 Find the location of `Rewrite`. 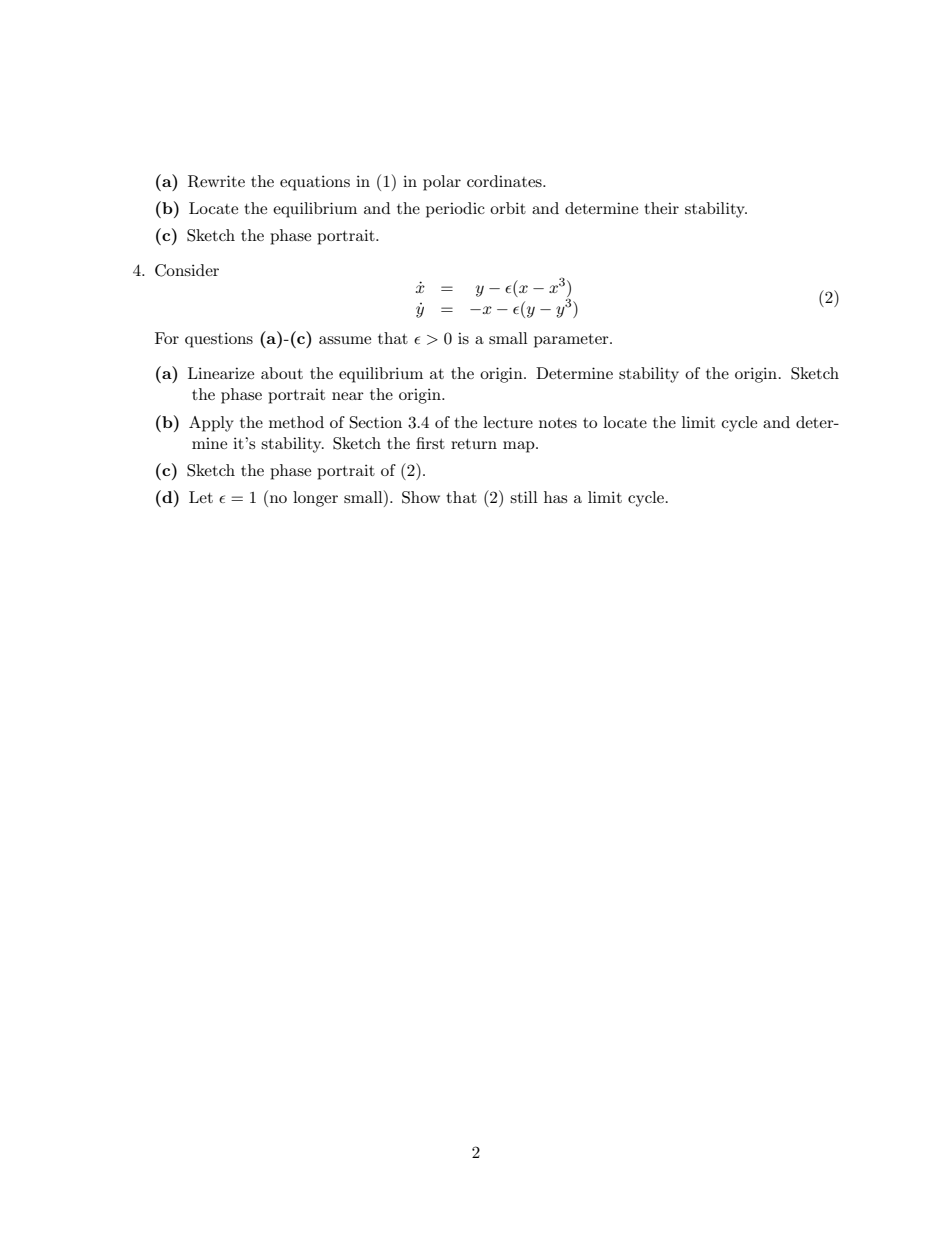

Rewrite is located at coordinates (216, 181).
